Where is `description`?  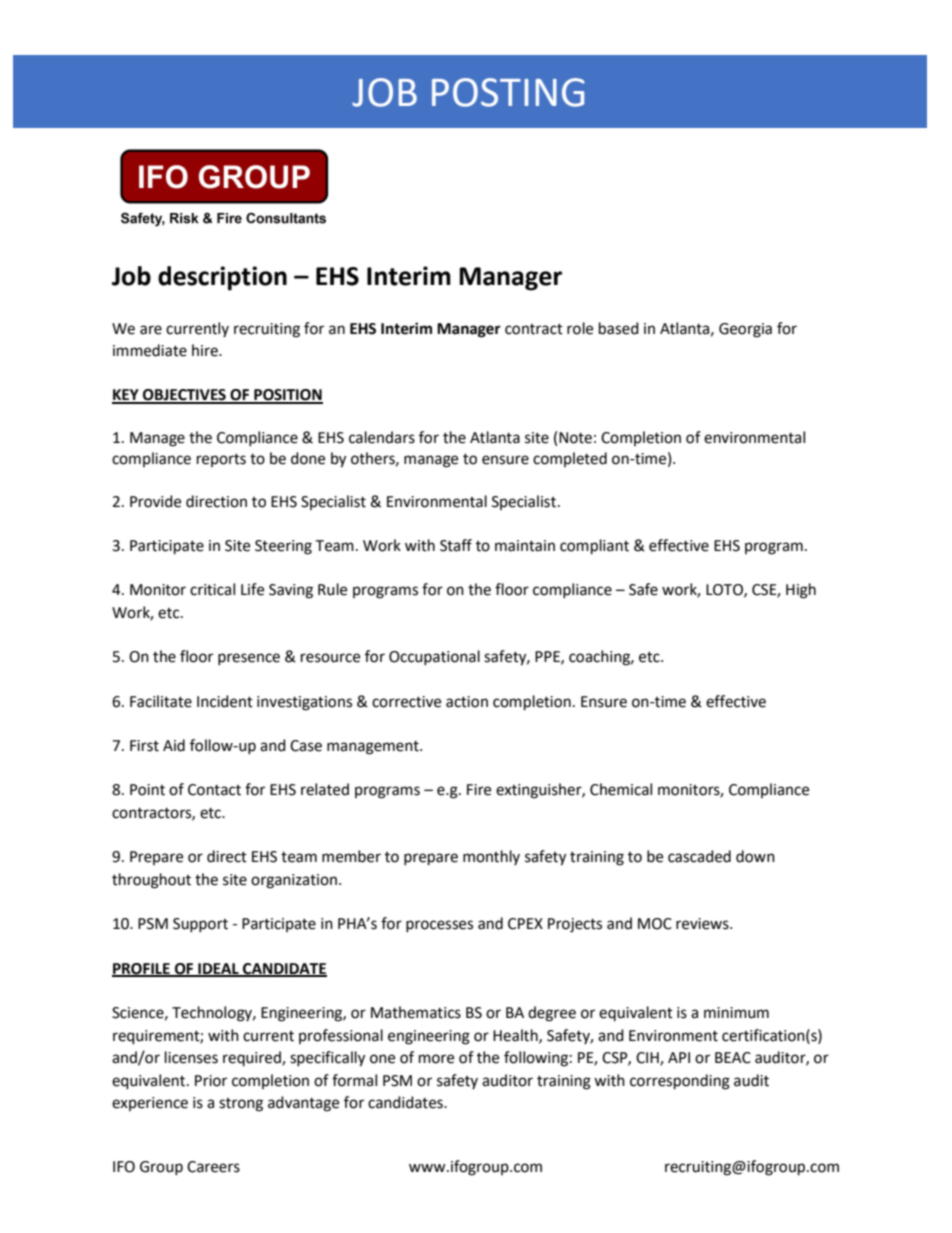
description is located at coordinates (222, 278).
